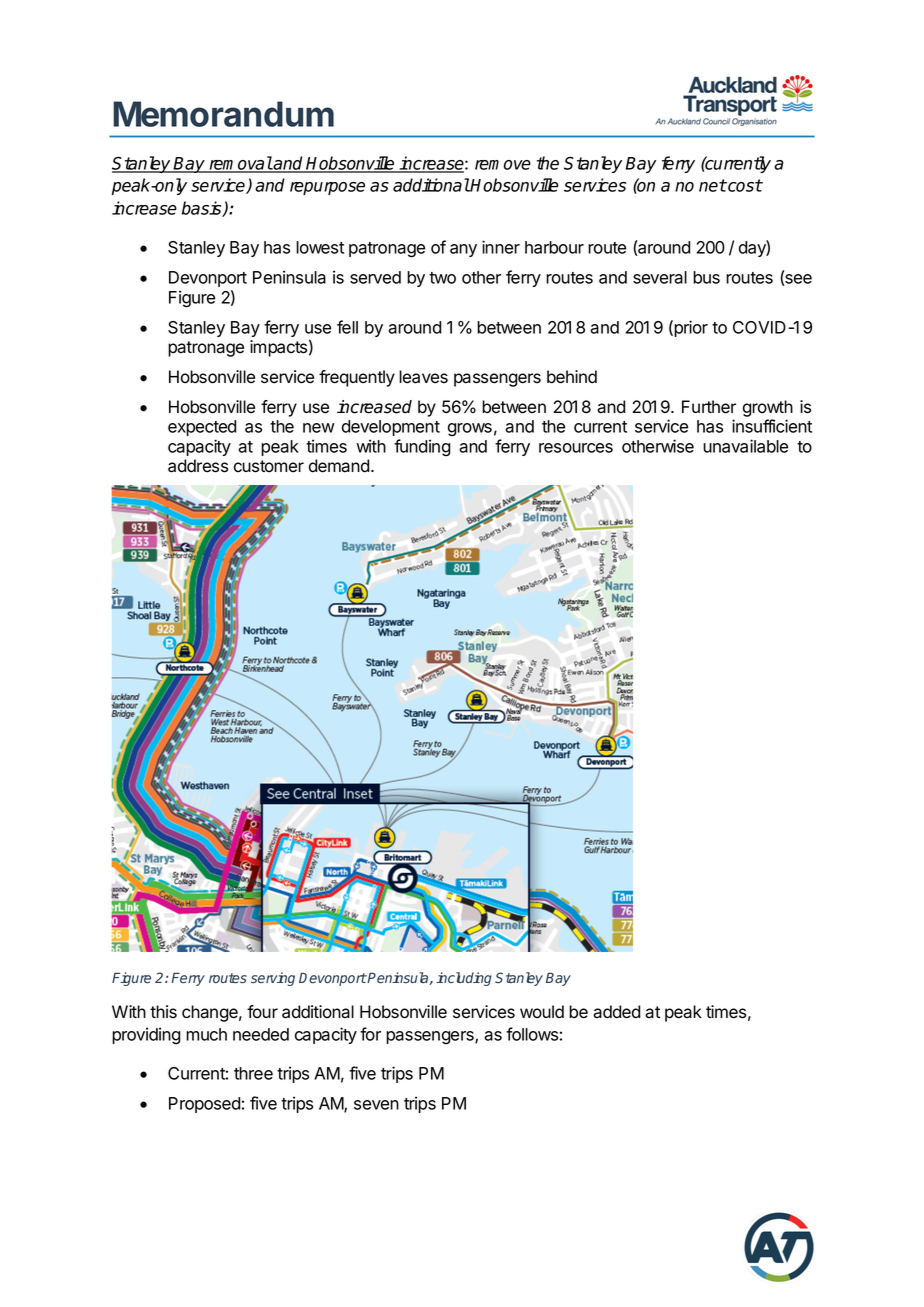 The image size is (924, 1307). What do you see at coordinates (470, 429) in the screenshot?
I see `grows` at bounding box center [470, 429].
